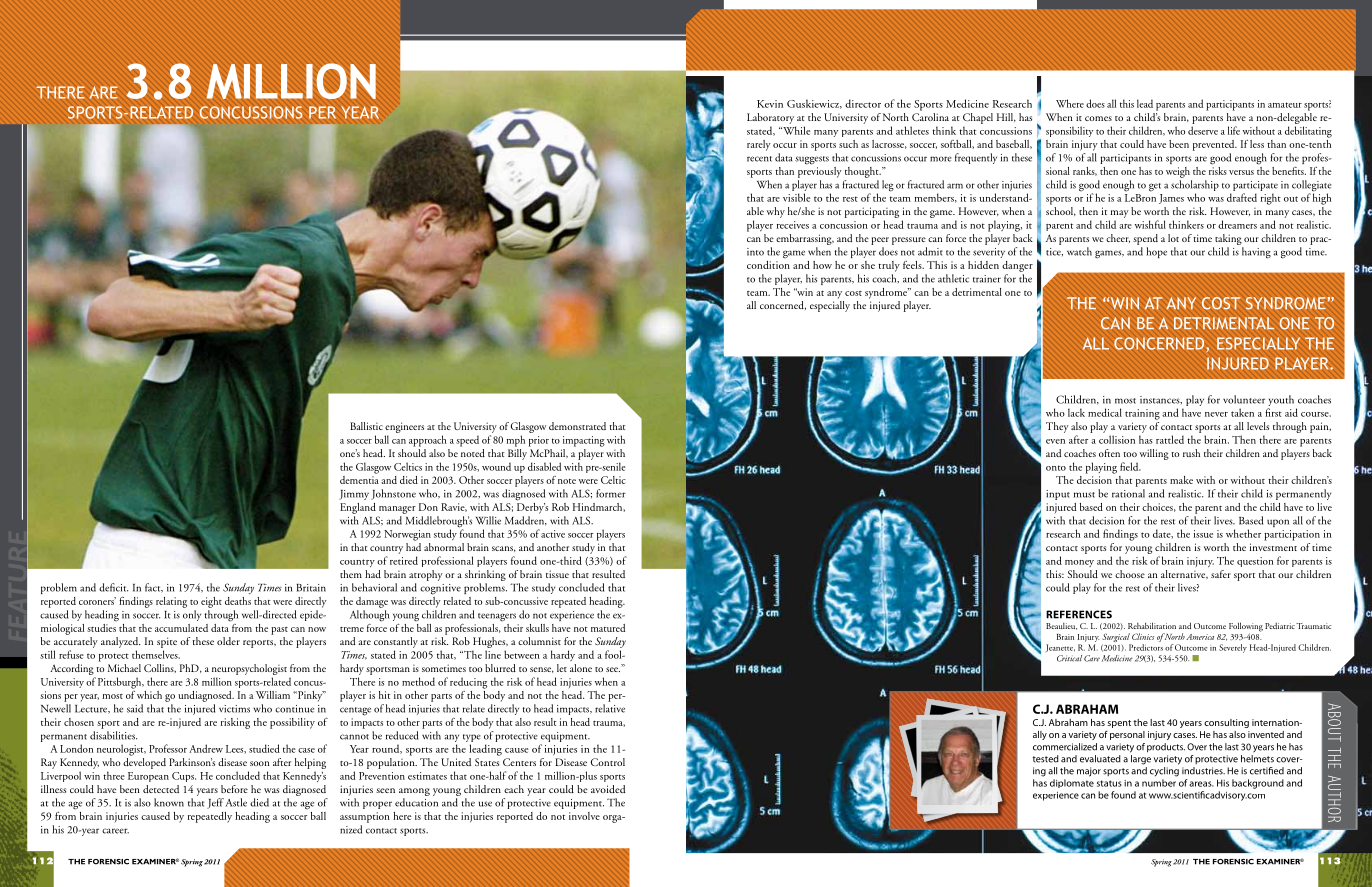  What do you see at coordinates (759, 145) in the screenshot?
I see `rarely` at bounding box center [759, 145].
